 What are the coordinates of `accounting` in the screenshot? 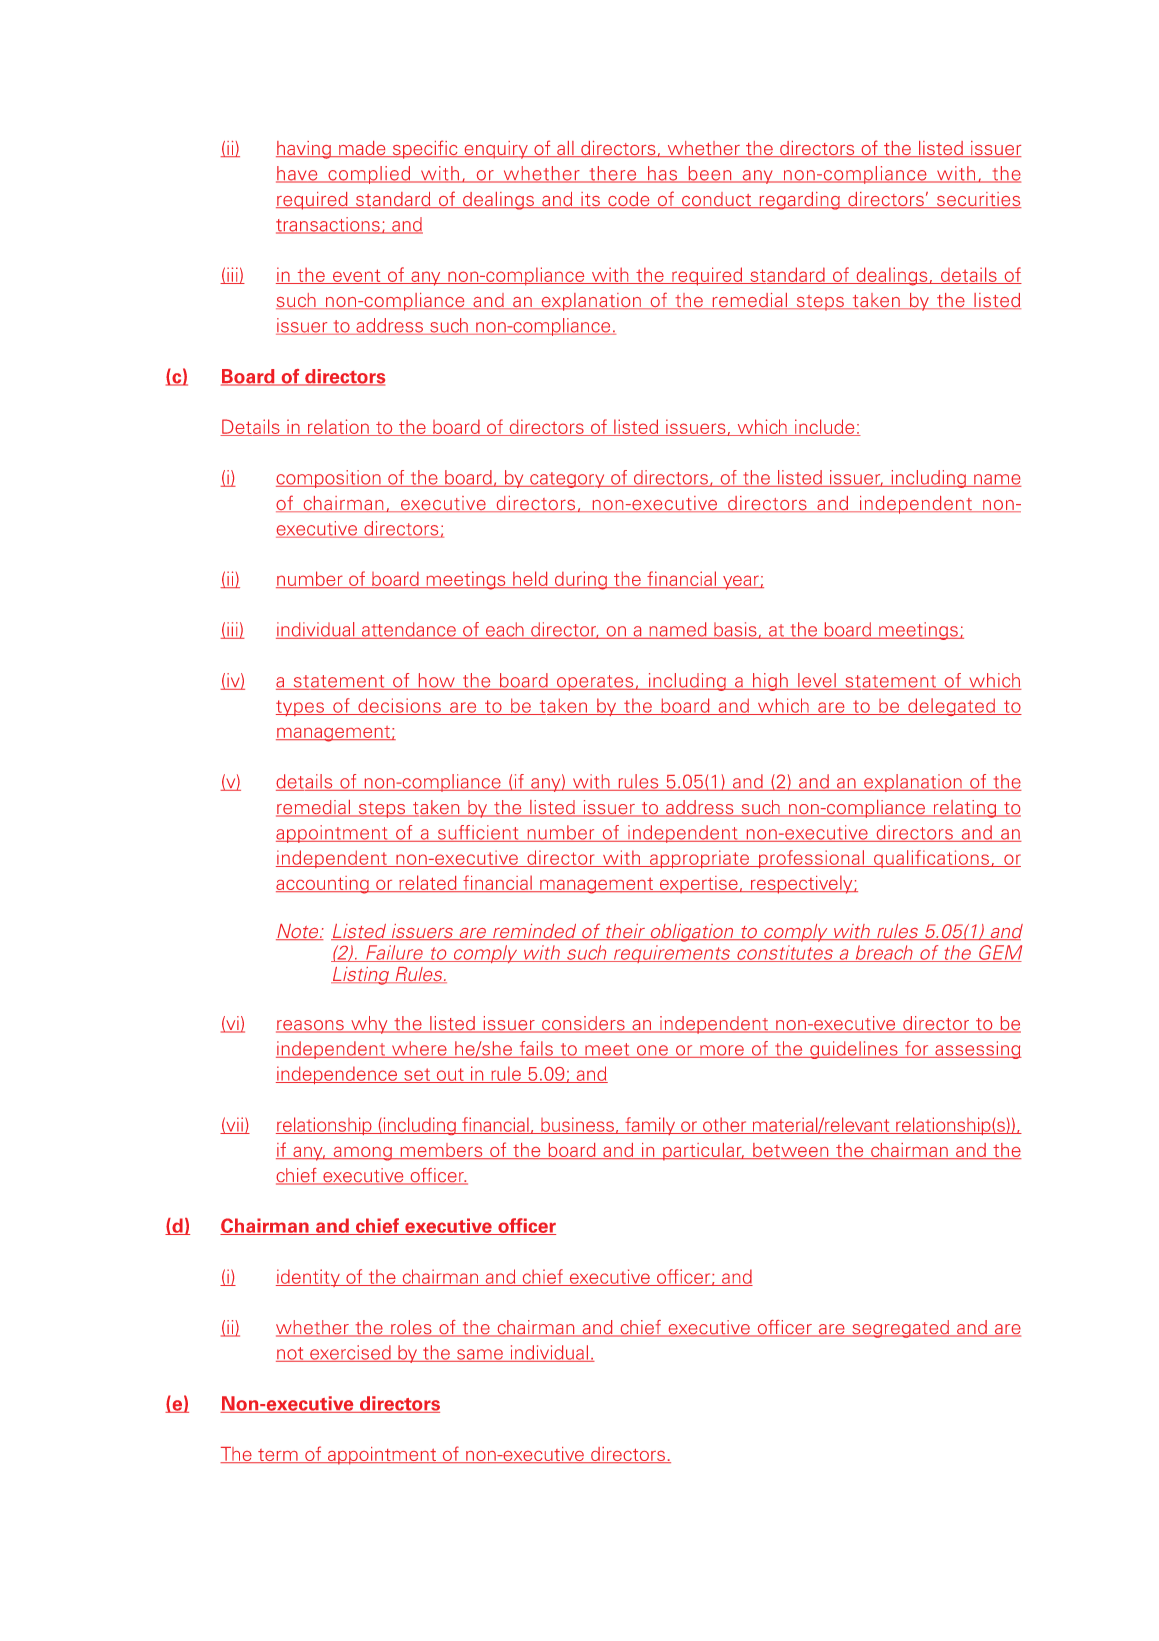 It's located at (323, 885).
